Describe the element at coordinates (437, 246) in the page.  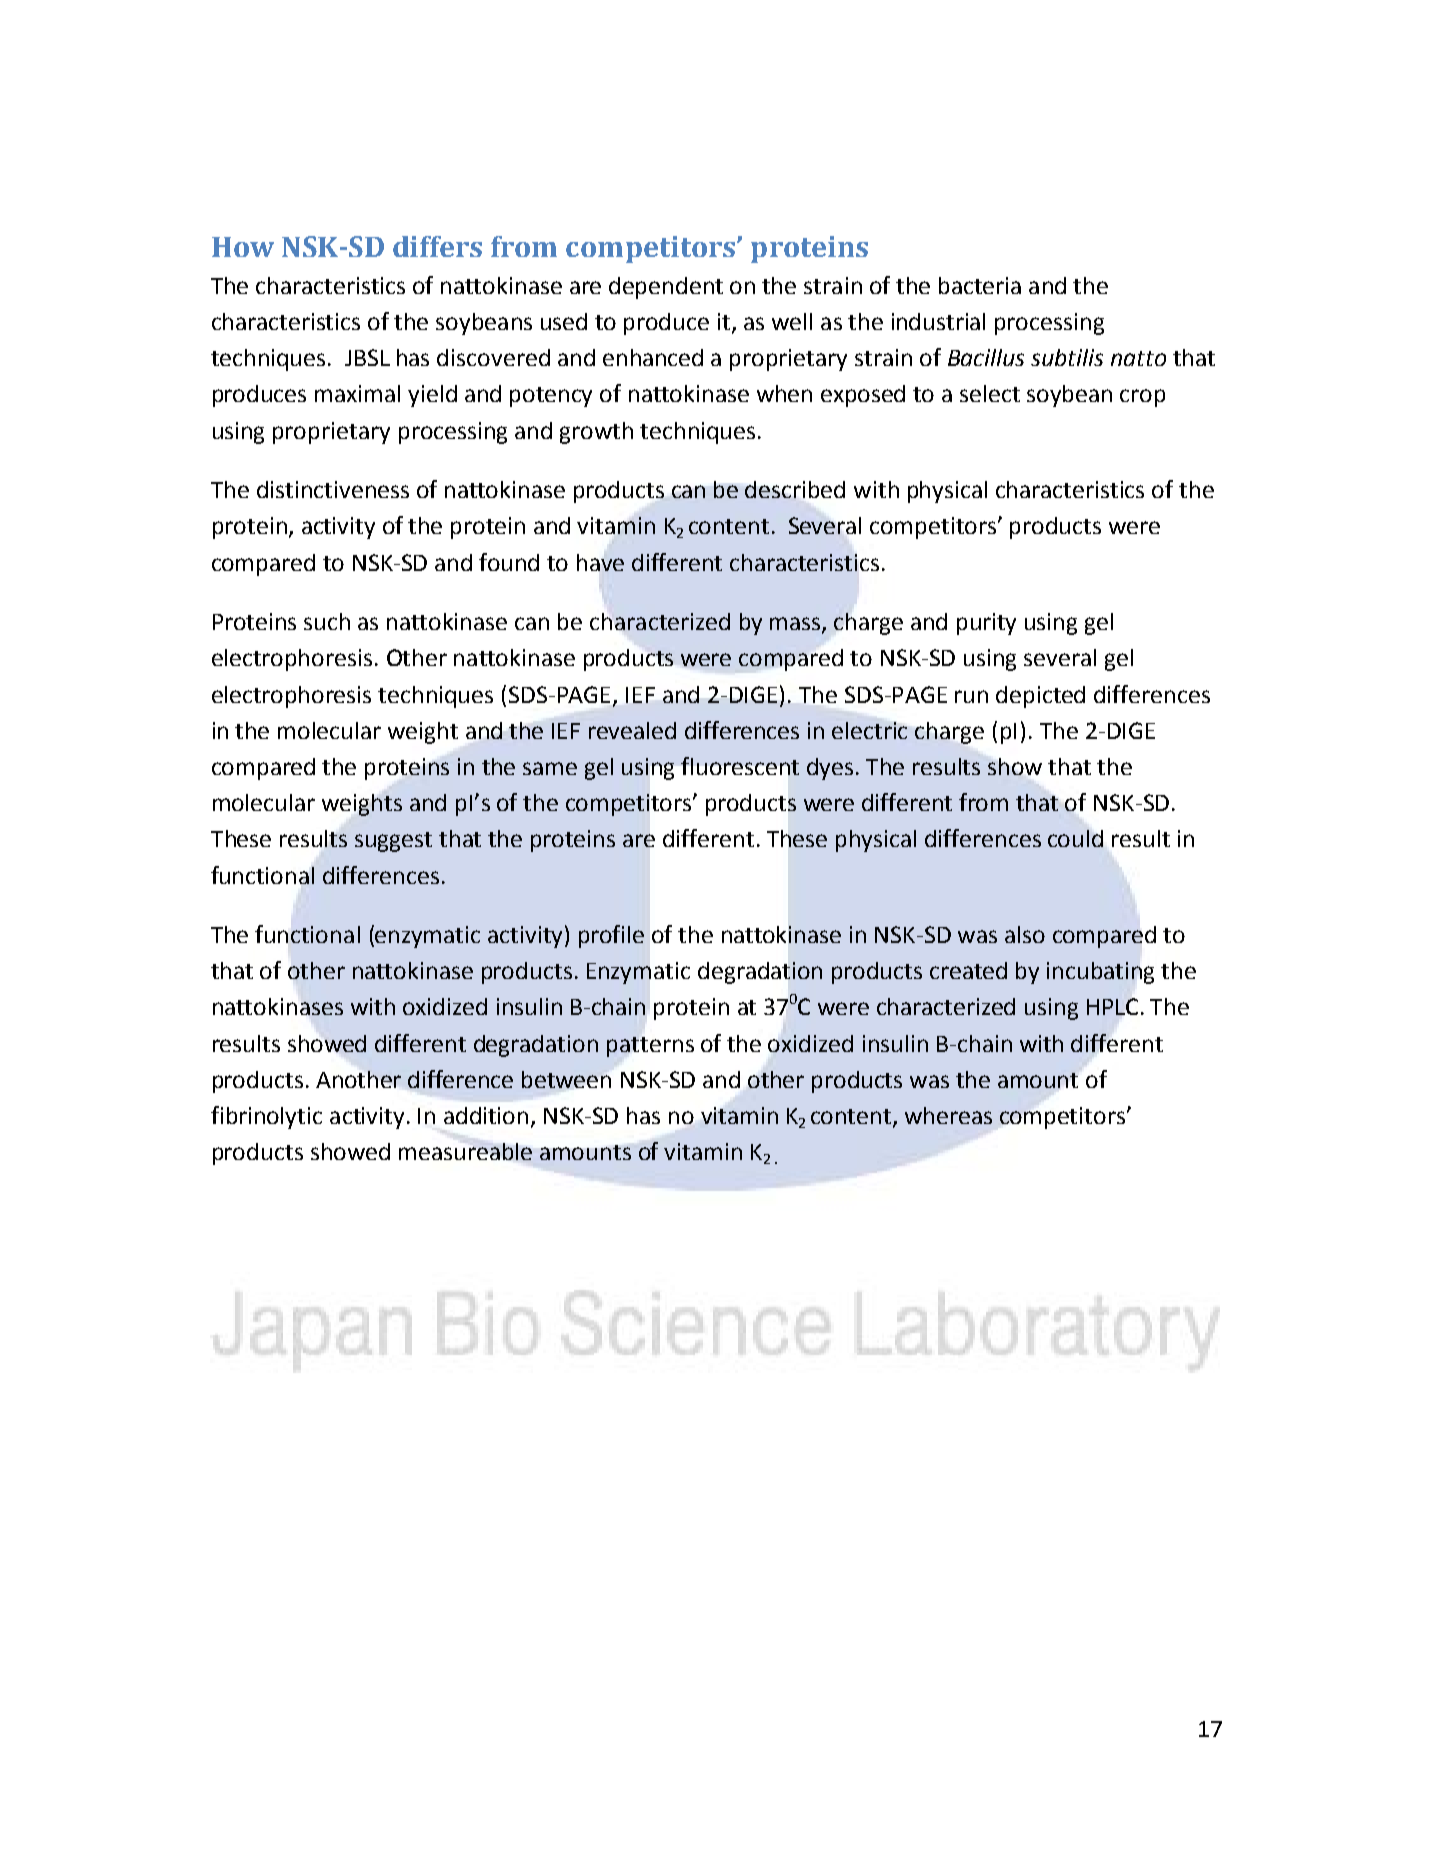
I see `differs` at that location.
